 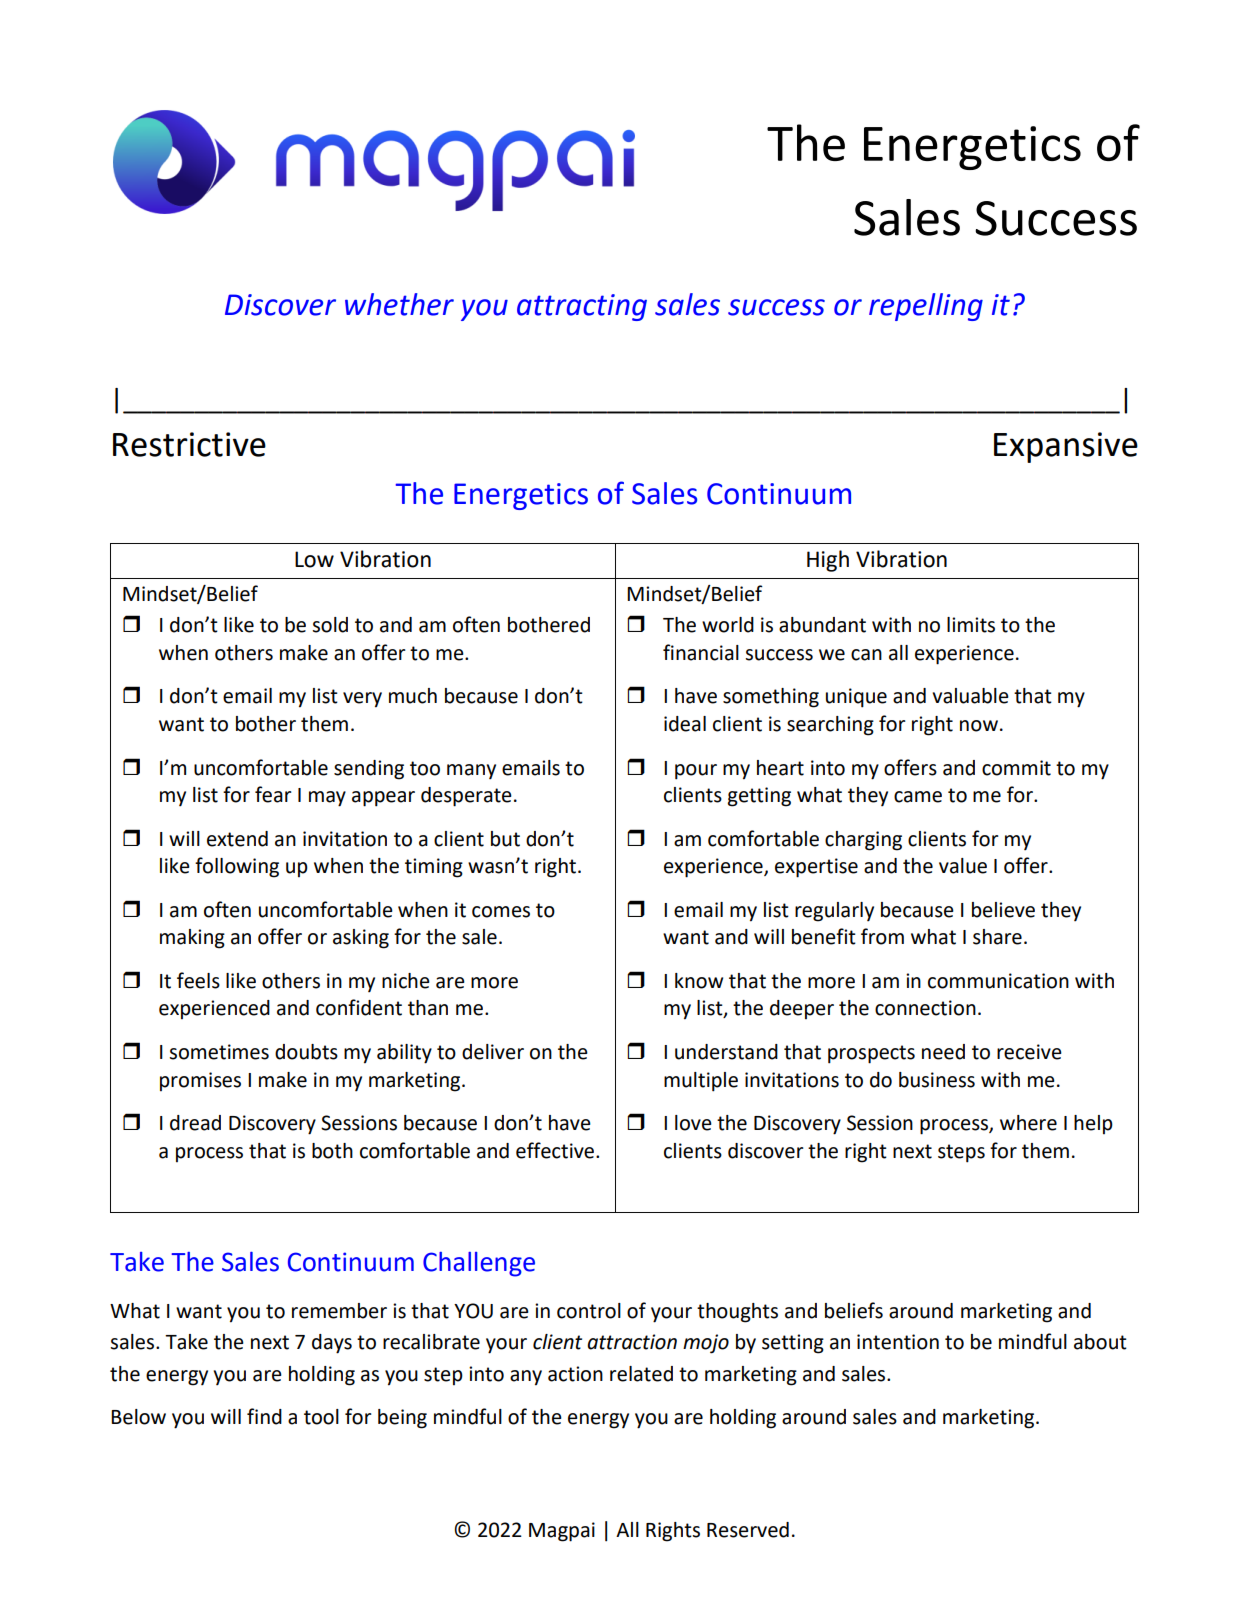 What do you see at coordinates (501, 912) in the screenshot?
I see `comes` at bounding box center [501, 912].
